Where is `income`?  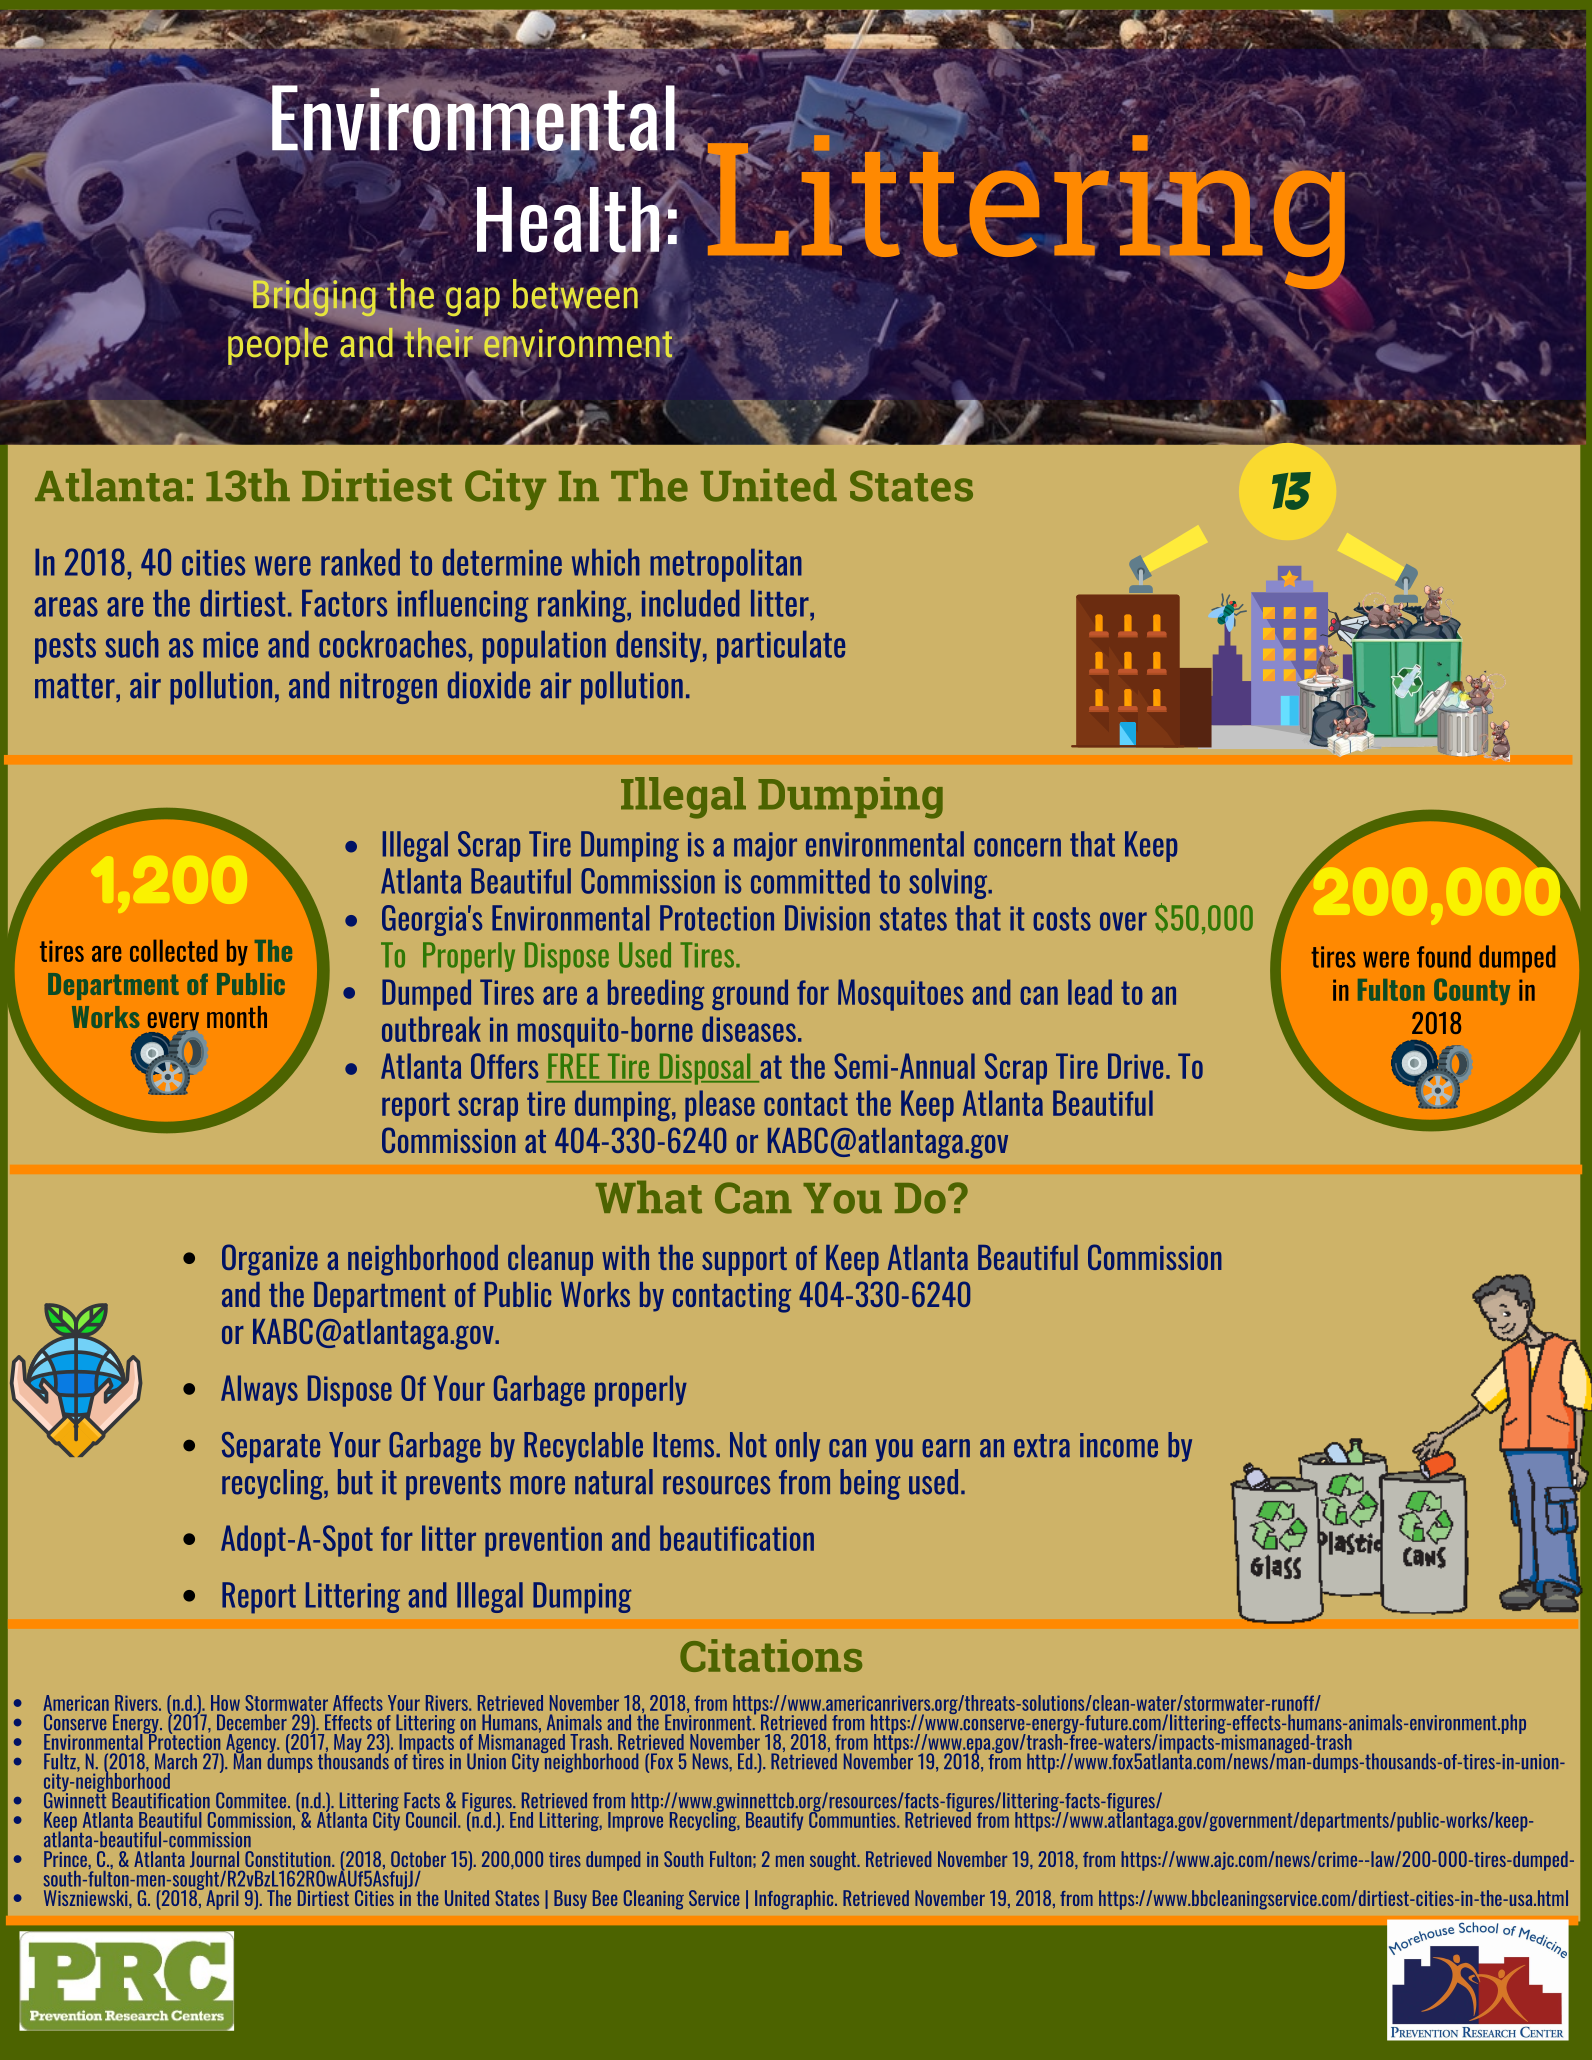
income is located at coordinates (1119, 1445).
